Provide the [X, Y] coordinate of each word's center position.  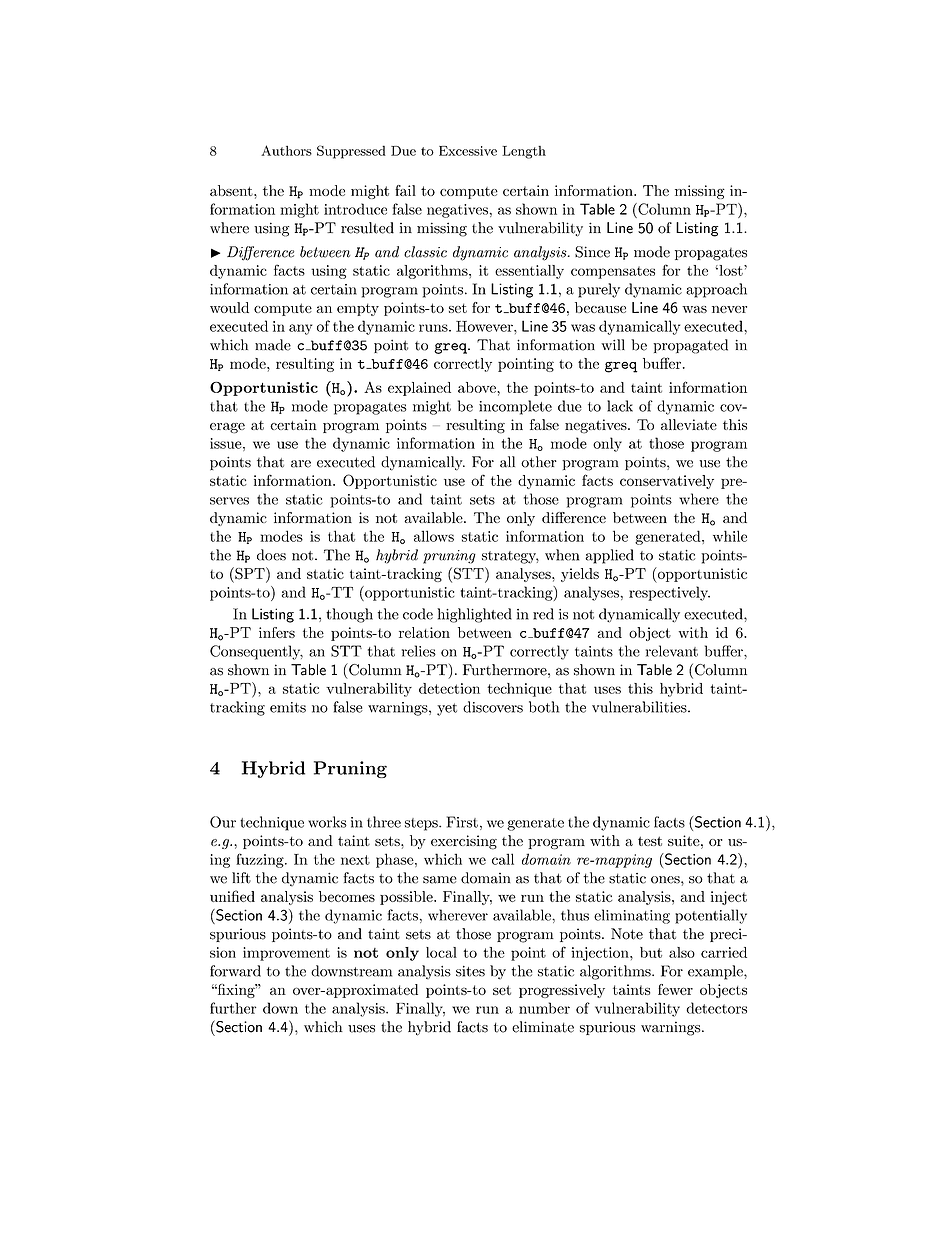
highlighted [474, 615]
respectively [669, 593]
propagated [690, 346]
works [327, 822]
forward [235, 971]
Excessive [468, 151]
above [478, 387]
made [273, 345]
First [462, 822]
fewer [675, 989]
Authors [286, 150]
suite [684, 840]
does [271, 555]
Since [592, 252]
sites [470, 971]
